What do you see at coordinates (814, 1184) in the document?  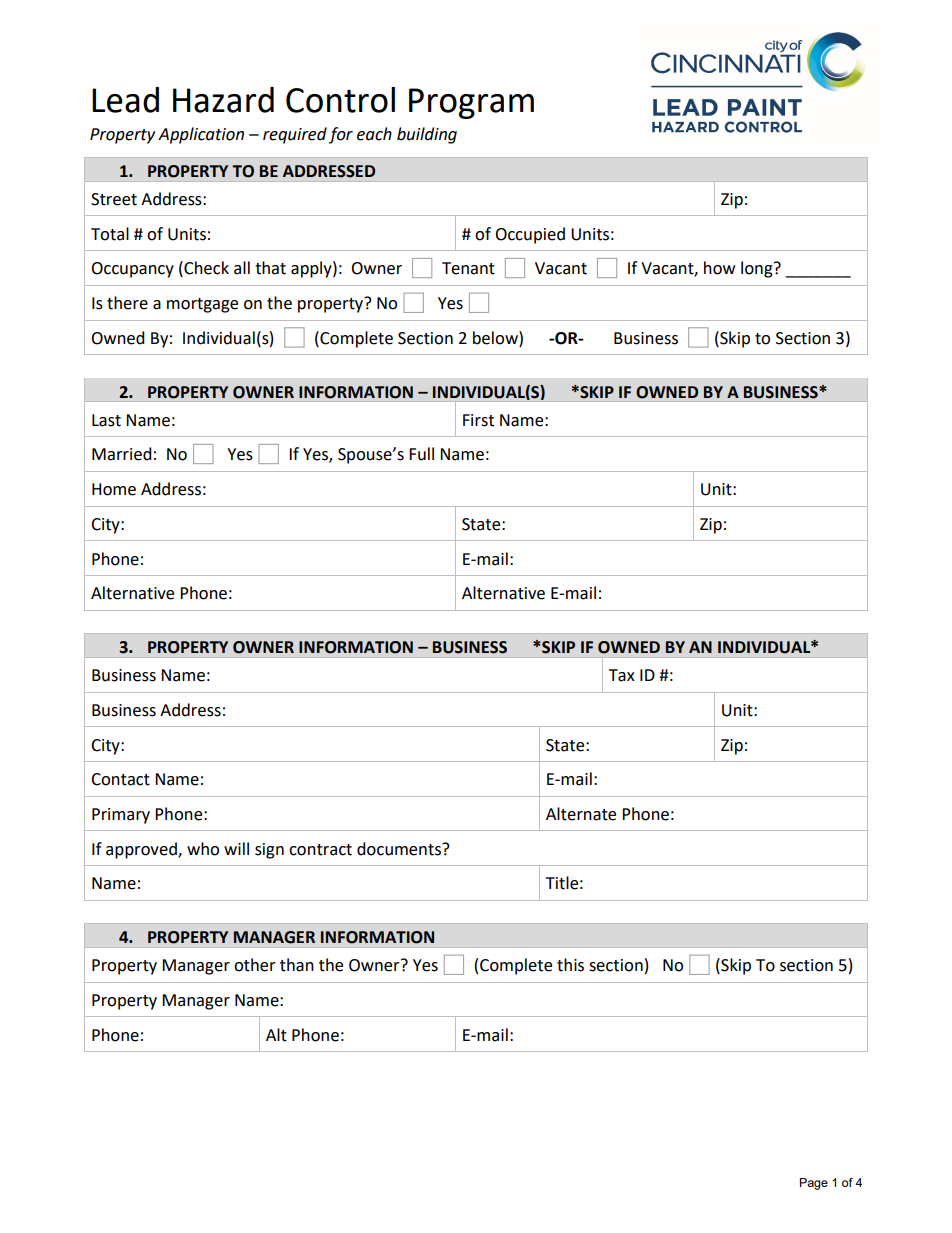 I see `Page` at bounding box center [814, 1184].
